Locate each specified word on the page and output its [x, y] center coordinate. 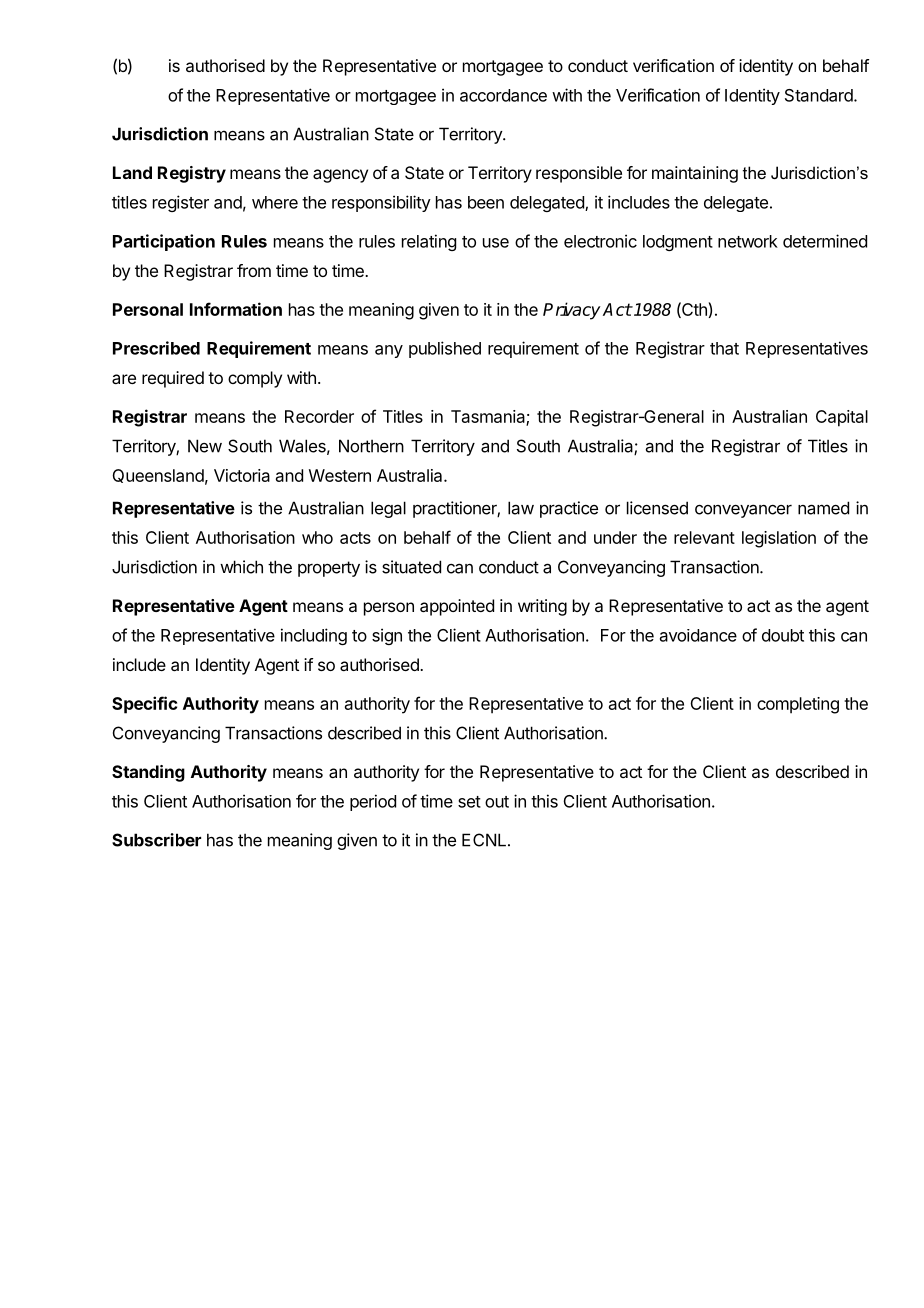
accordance [503, 95]
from [254, 270]
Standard [820, 95]
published [445, 349]
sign [387, 636]
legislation [779, 539]
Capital [842, 418]
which [241, 567]
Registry [192, 174]
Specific [144, 705]
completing [798, 705]
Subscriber [156, 840]
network [748, 241]
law [521, 508]
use [496, 243]
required [173, 379]
